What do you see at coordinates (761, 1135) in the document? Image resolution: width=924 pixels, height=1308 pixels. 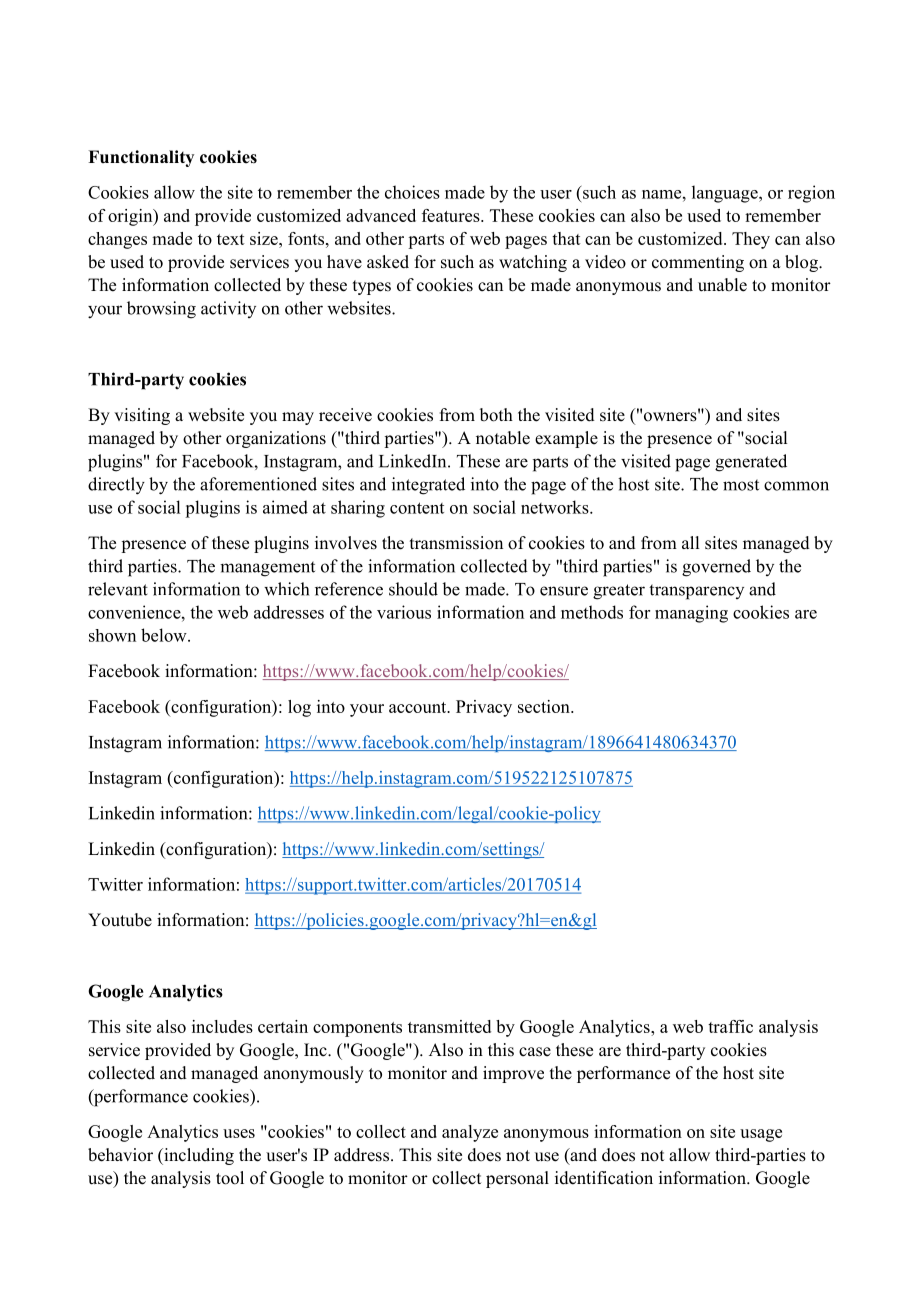 I see `usage` at bounding box center [761, 1135].
